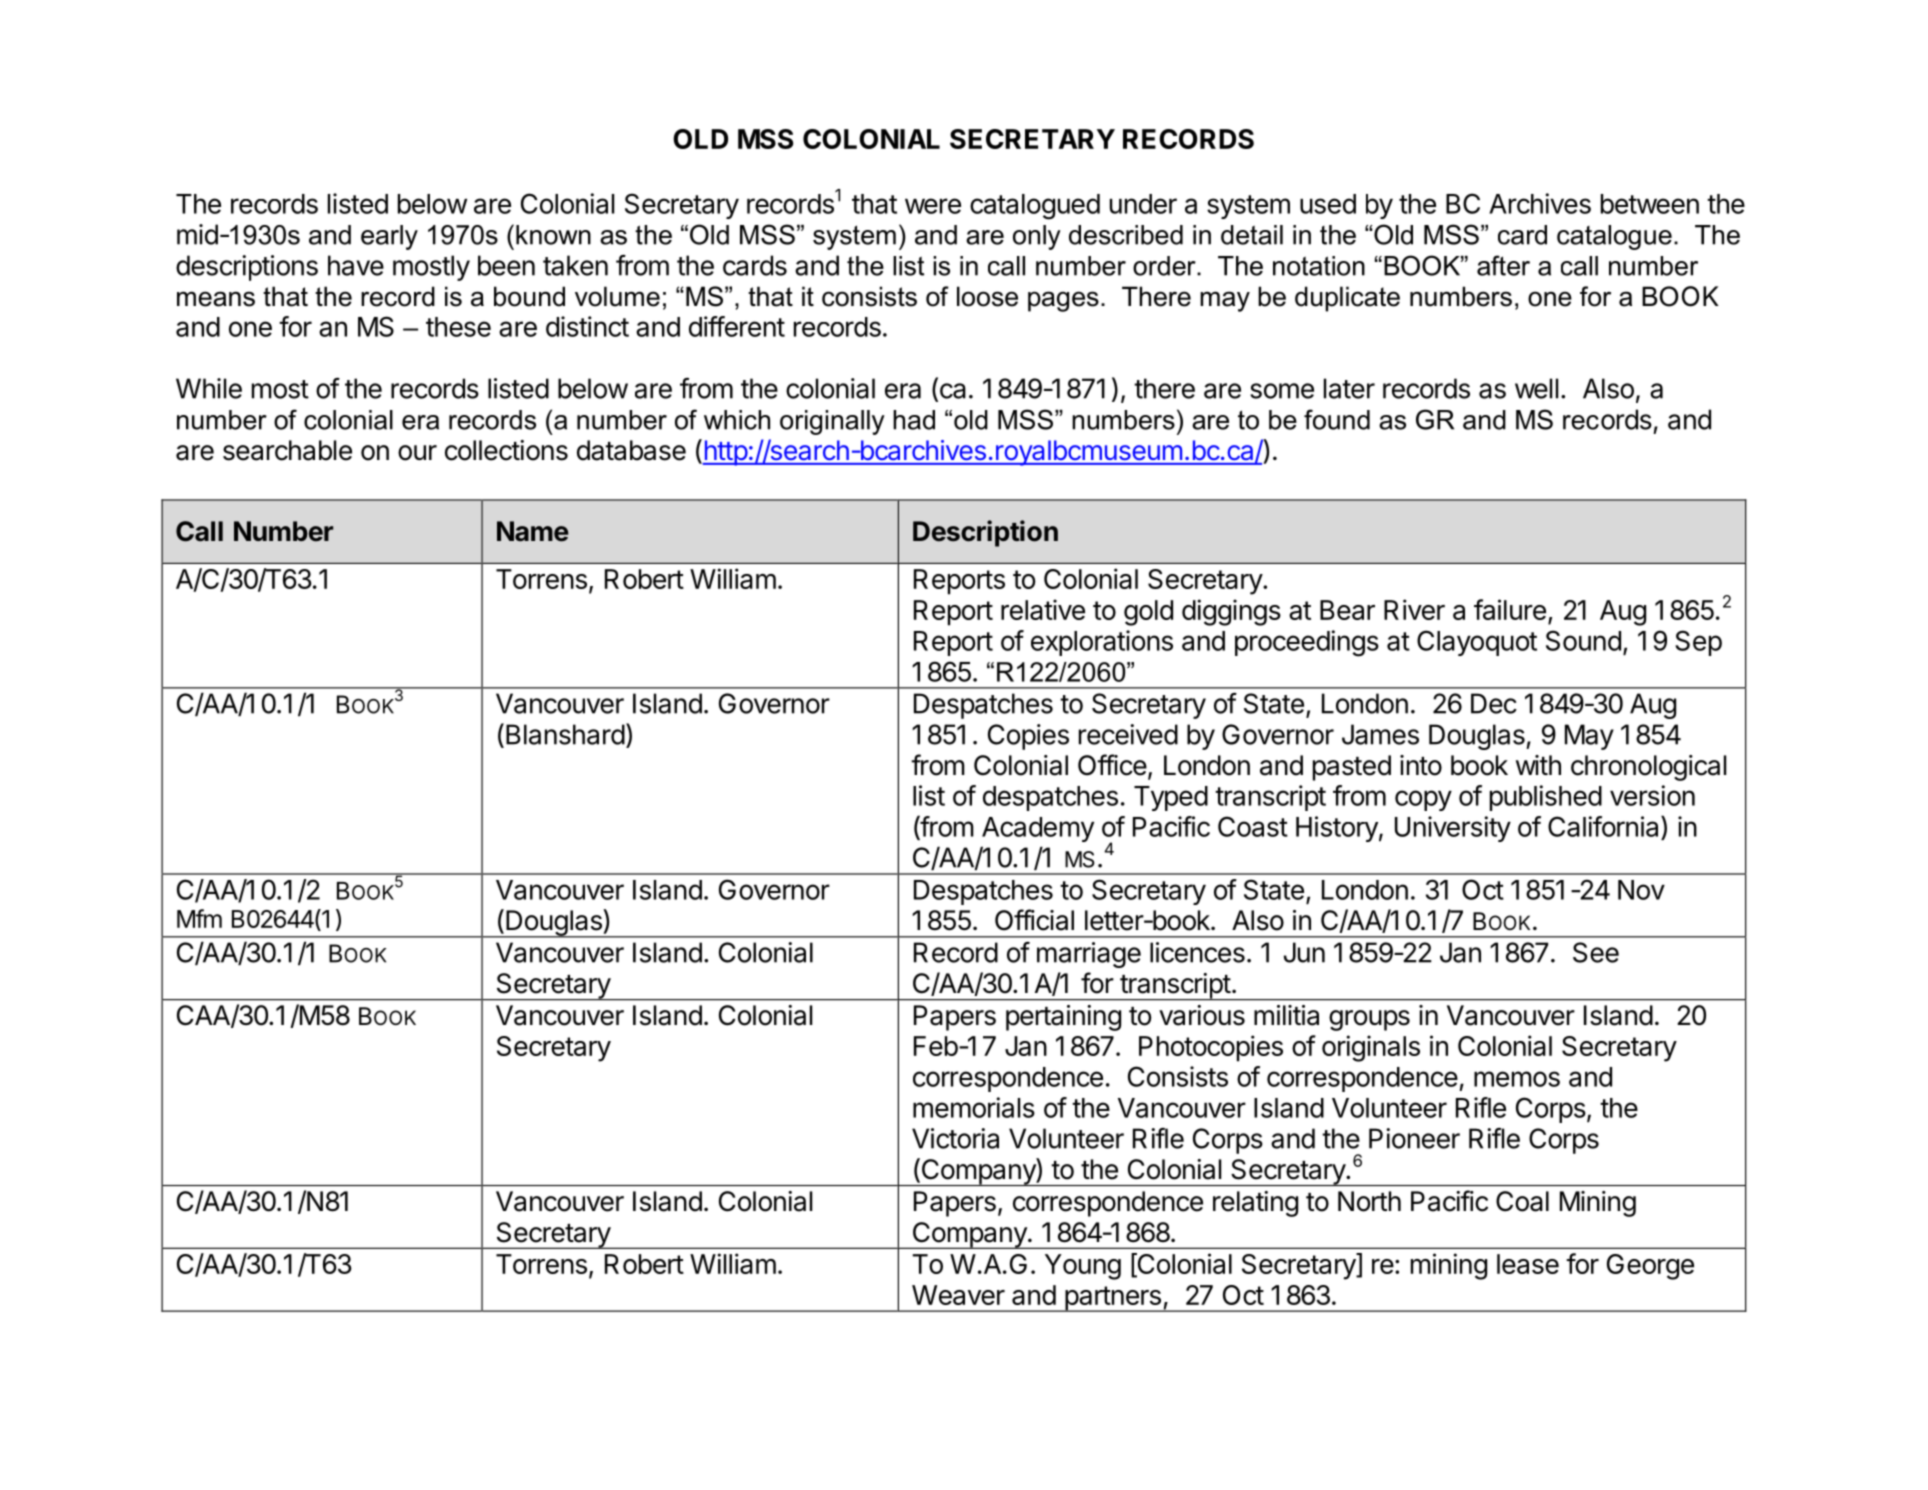  I want to click on Sound, so click(1583, 640).
